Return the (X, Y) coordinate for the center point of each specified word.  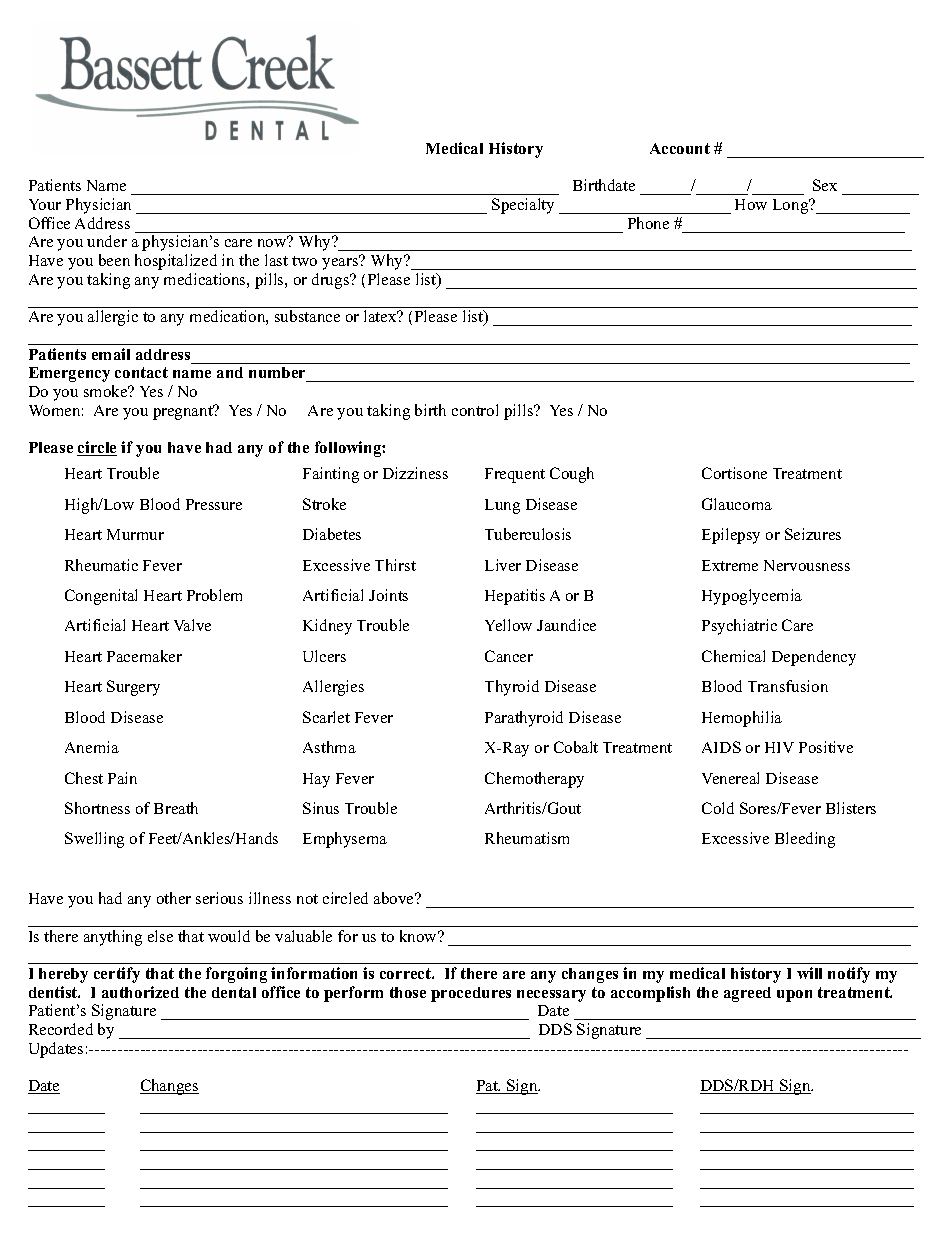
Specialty (523, 206)
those (408, 992)
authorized (140, 992)
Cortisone (734, 473)
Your (45, 204)
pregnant (184, 412)
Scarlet (326, 717)
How (751, 204)
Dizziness (415, 473)
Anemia (92, 747)
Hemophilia (742, 719)
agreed (747, 994)
